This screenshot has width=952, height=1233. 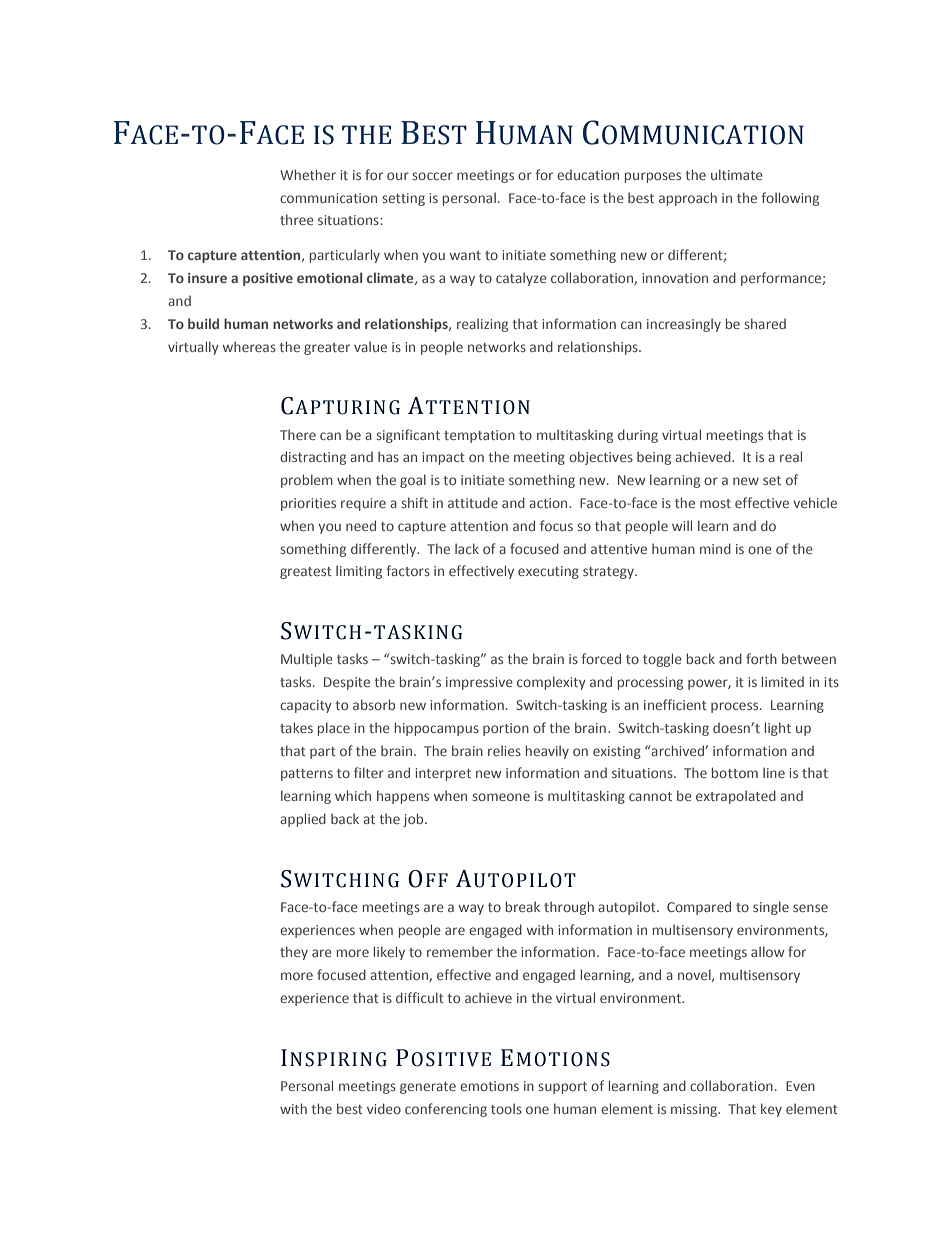 I want to click on forth, so click(x=761, y=658).
